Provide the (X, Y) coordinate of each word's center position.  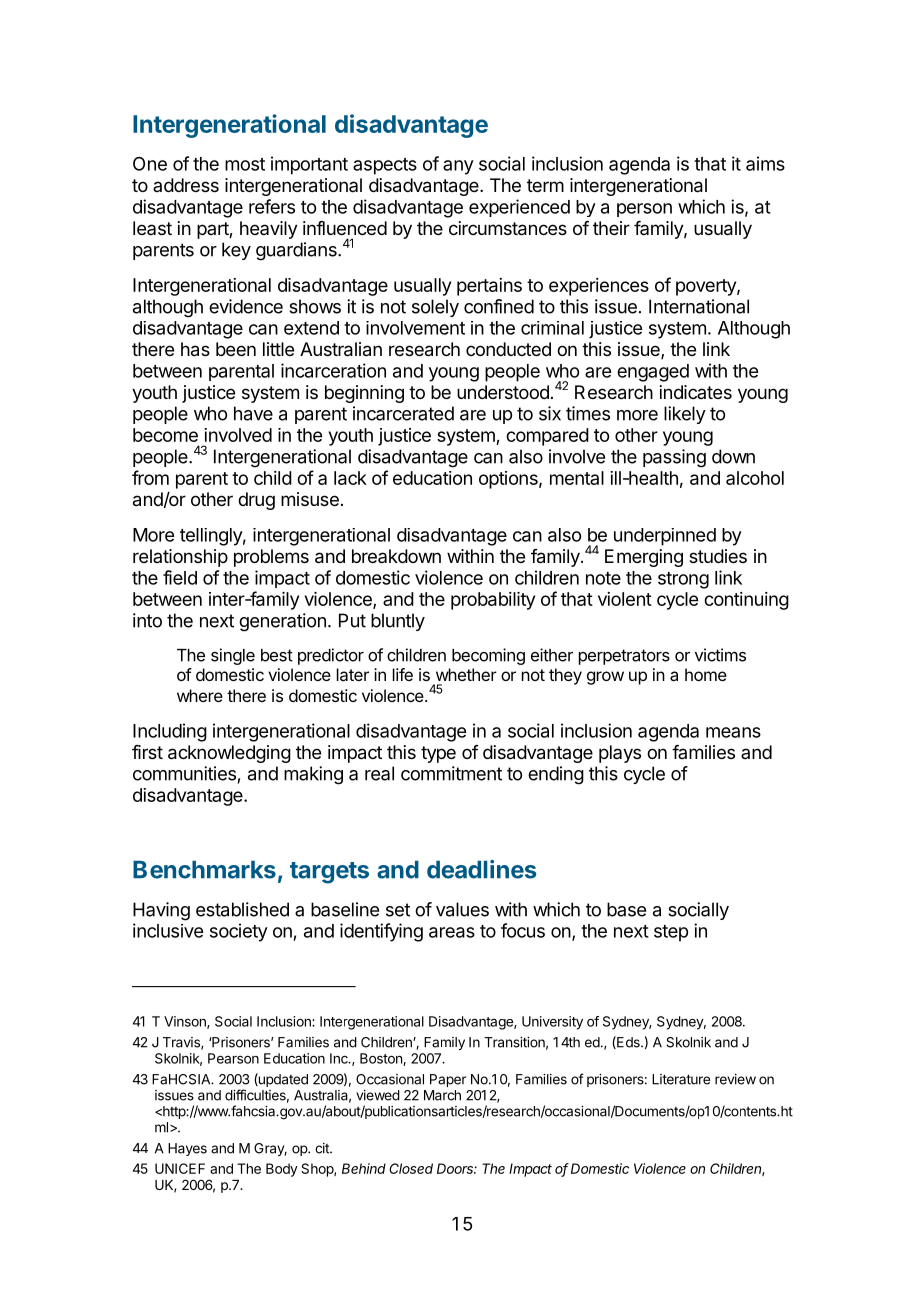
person (644, 210)
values (462, 909)
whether (466, 674)
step (671, 933)
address (186, 185)
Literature (681, 1079)
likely (685, 415)
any (458, 167)
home (706, 674)
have (253, 413)
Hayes (187, 1149)
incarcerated (403, 413)
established (242, 909)
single (233, 656)
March (442, 1095)
